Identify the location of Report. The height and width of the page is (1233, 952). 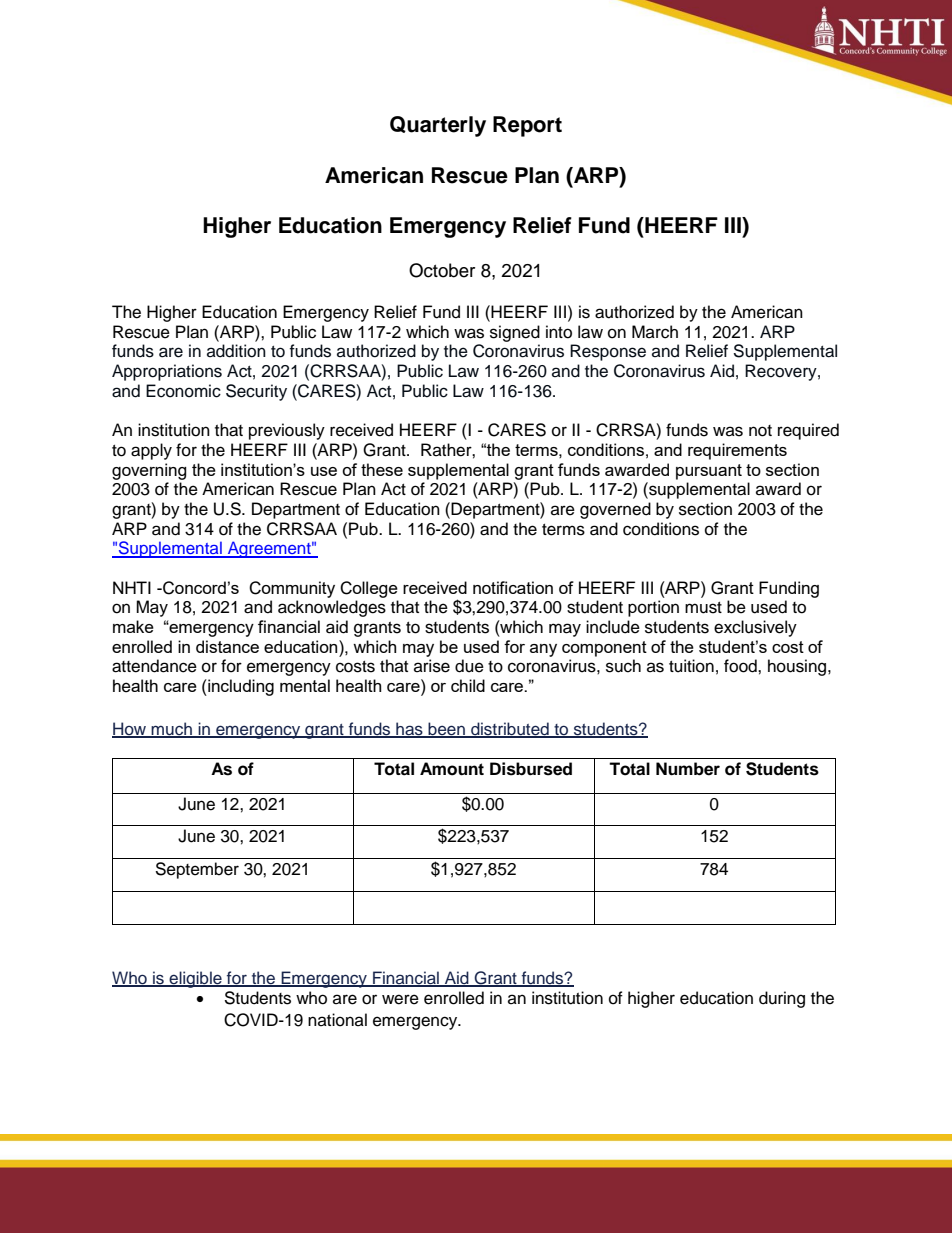
(527, 126).
